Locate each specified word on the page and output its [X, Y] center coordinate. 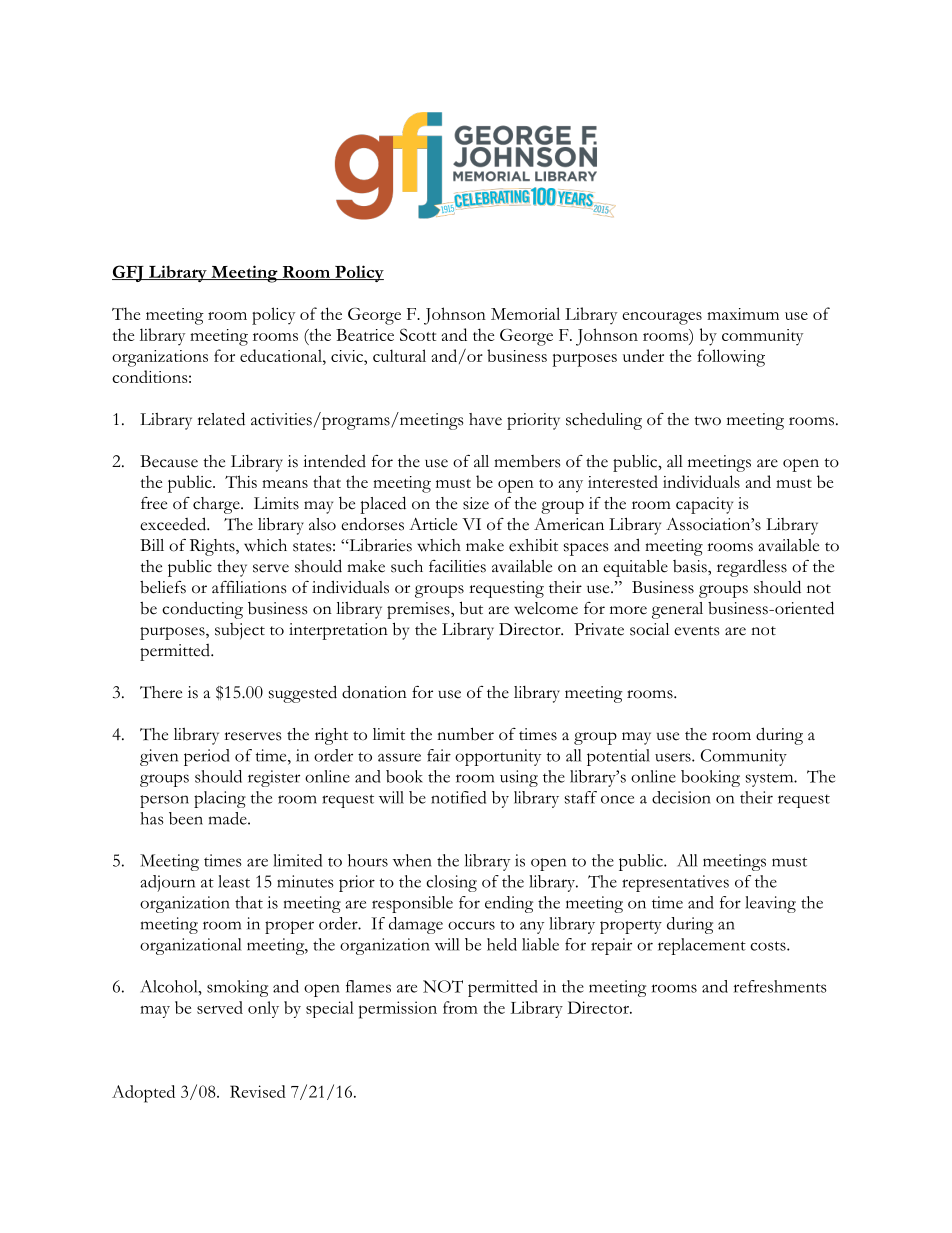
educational [282, 355]
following [731, 358]
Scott [418, 334]
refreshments [780, 986]
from [460, 1007]
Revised [258, 1091]
